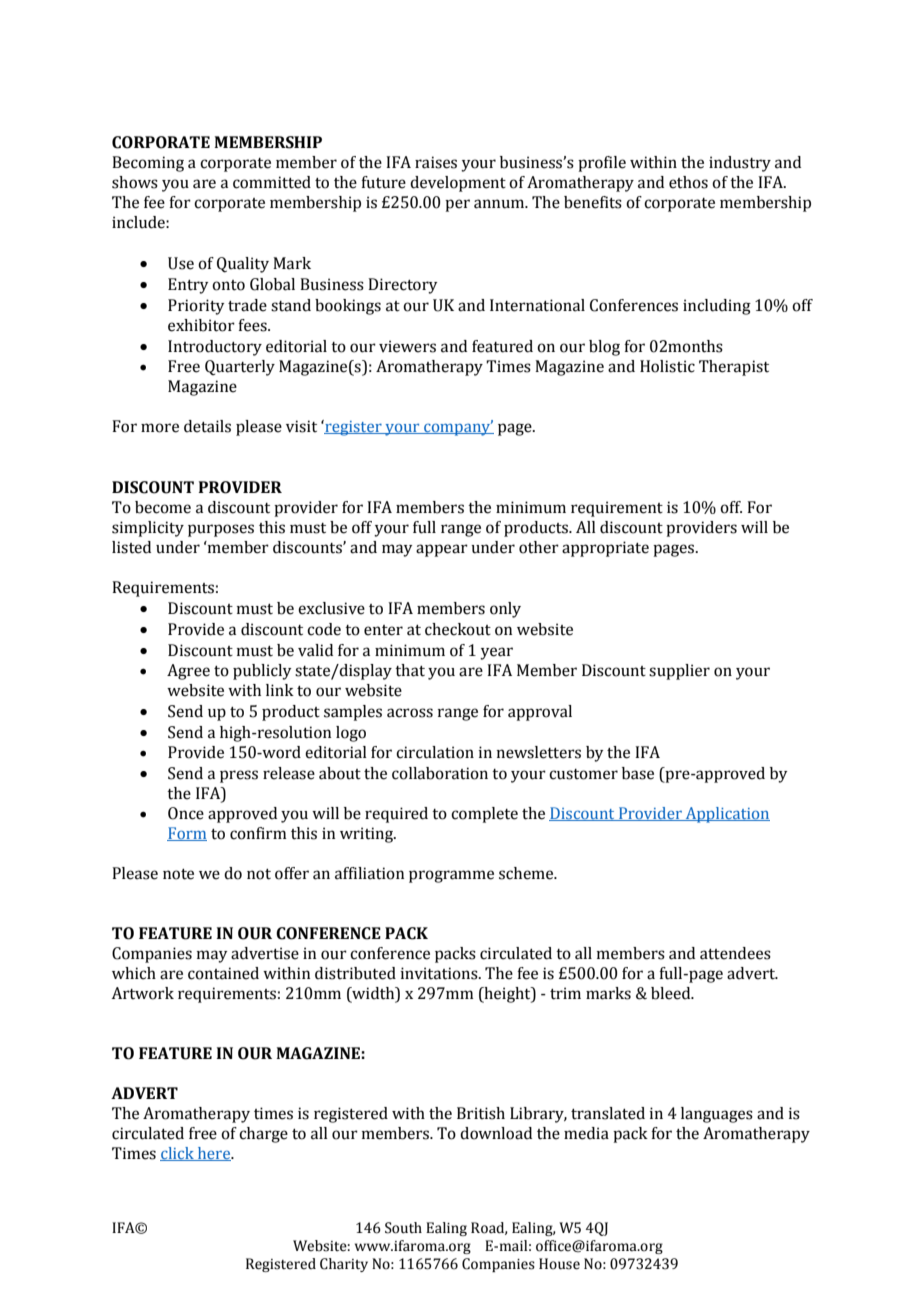  Describe the element at coordinates (221, 530) in the page. I see `purposes` at that location.
